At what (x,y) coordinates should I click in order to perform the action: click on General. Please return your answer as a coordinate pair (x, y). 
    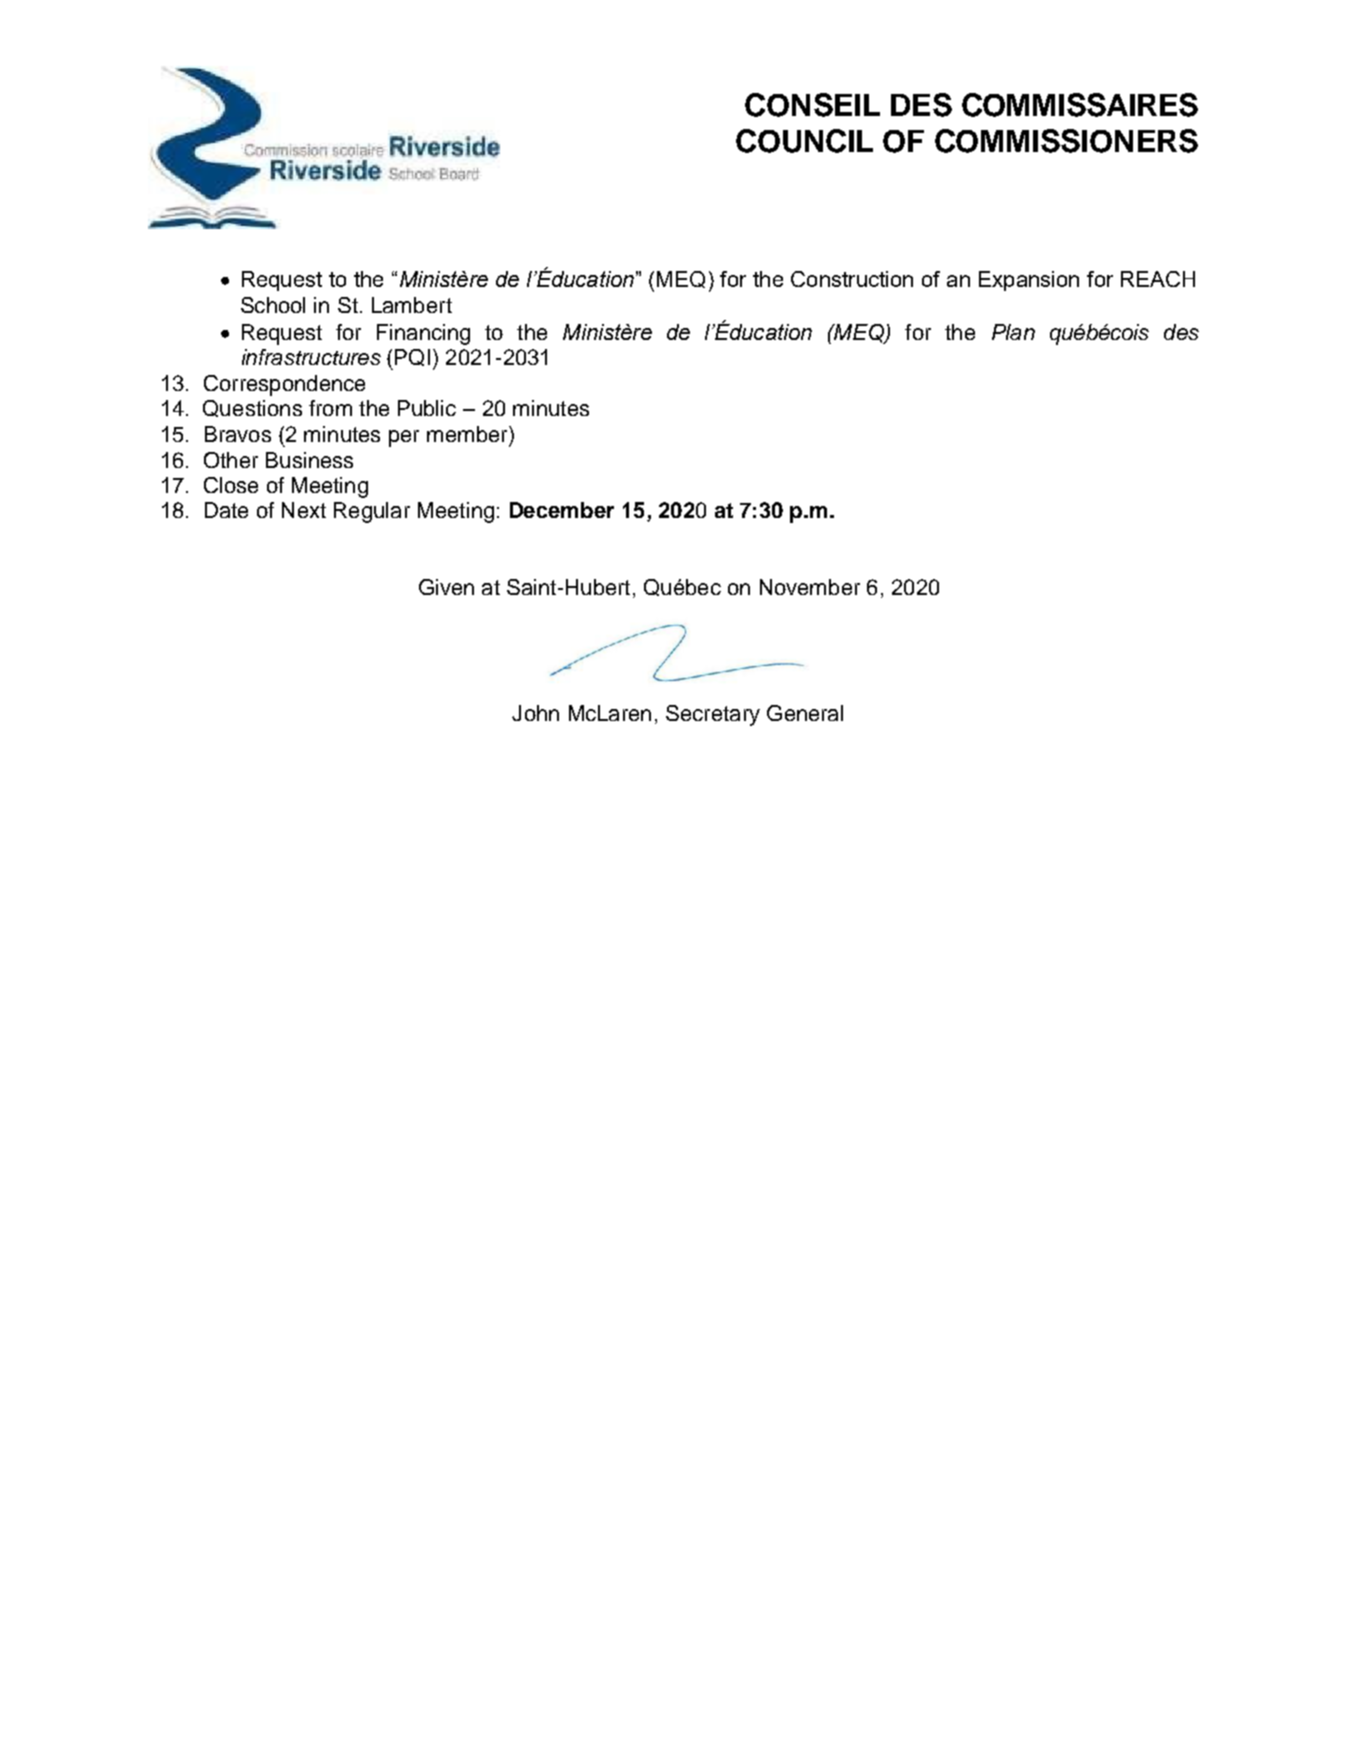
    Looking at the image, I should click on (805, 713).
